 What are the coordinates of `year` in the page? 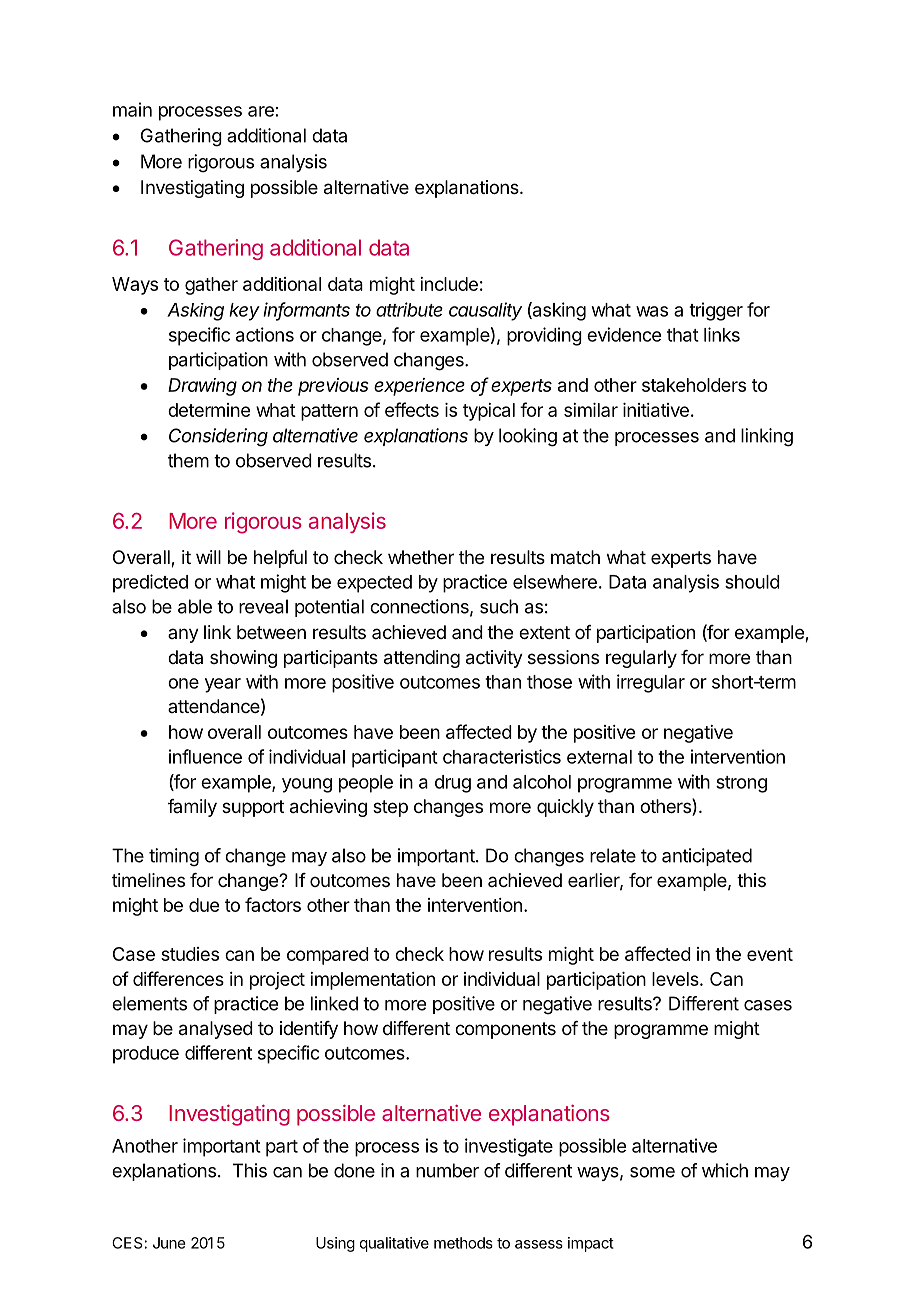 It's located at (223, 685).
